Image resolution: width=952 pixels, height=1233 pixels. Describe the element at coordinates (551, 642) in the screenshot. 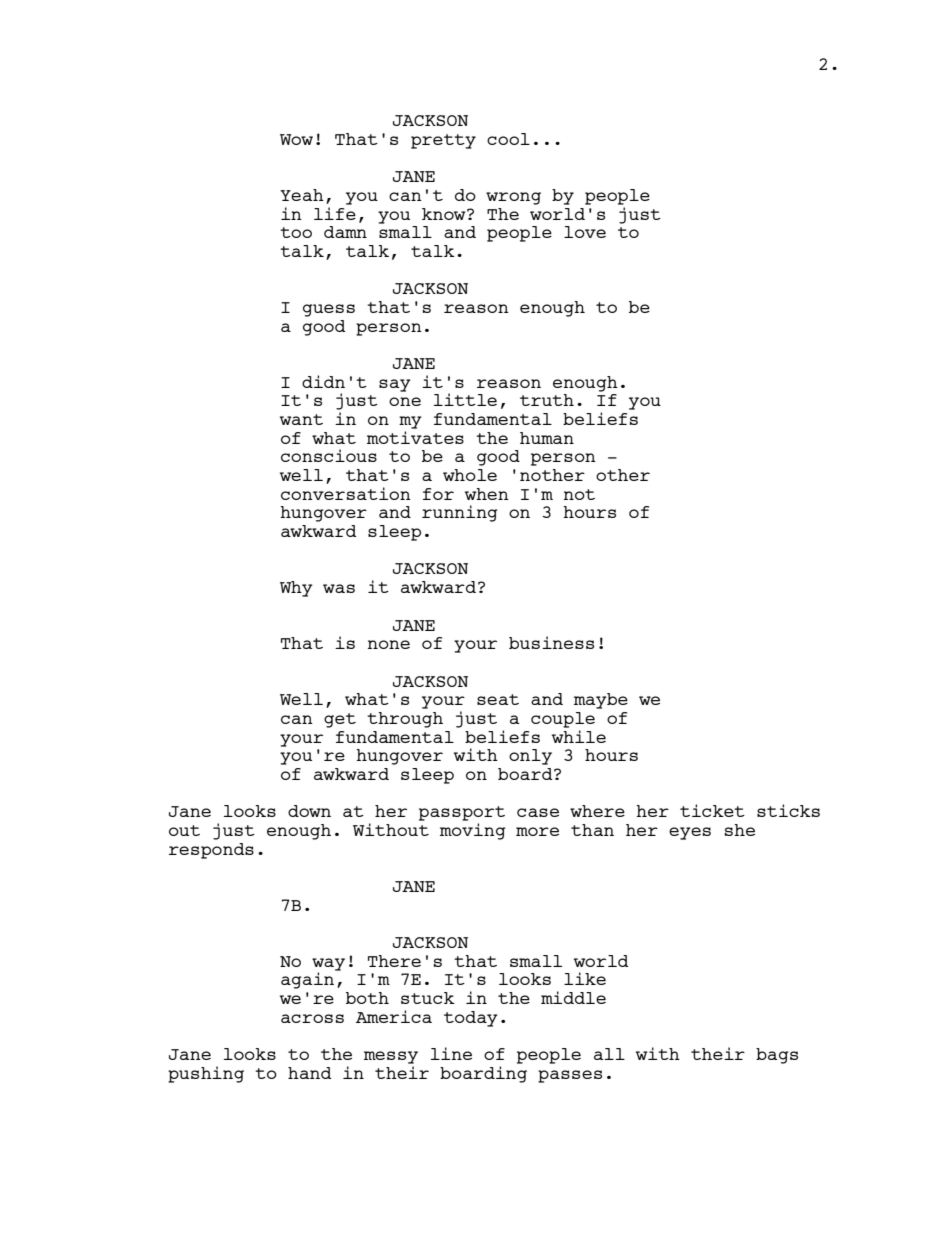

I see `business` at that location.
